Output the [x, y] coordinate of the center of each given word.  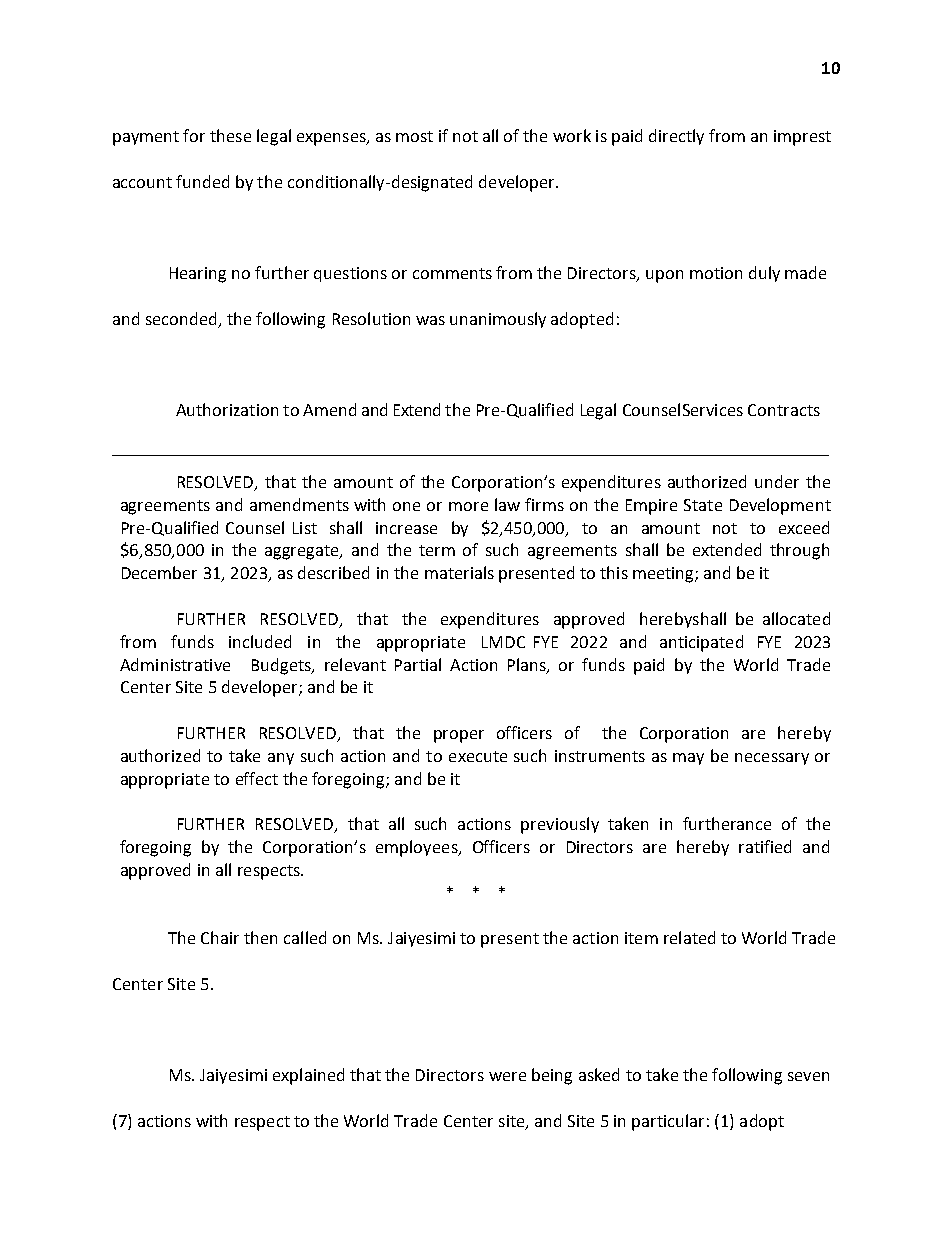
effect [257, 778]
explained [308, 1076]
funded [202, 181]
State [703, 505]
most [414, 136]
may [688, 759]
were [507, 1076]
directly [676, 137]
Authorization [227, 409]
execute [478, 756]
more [468, 506]
